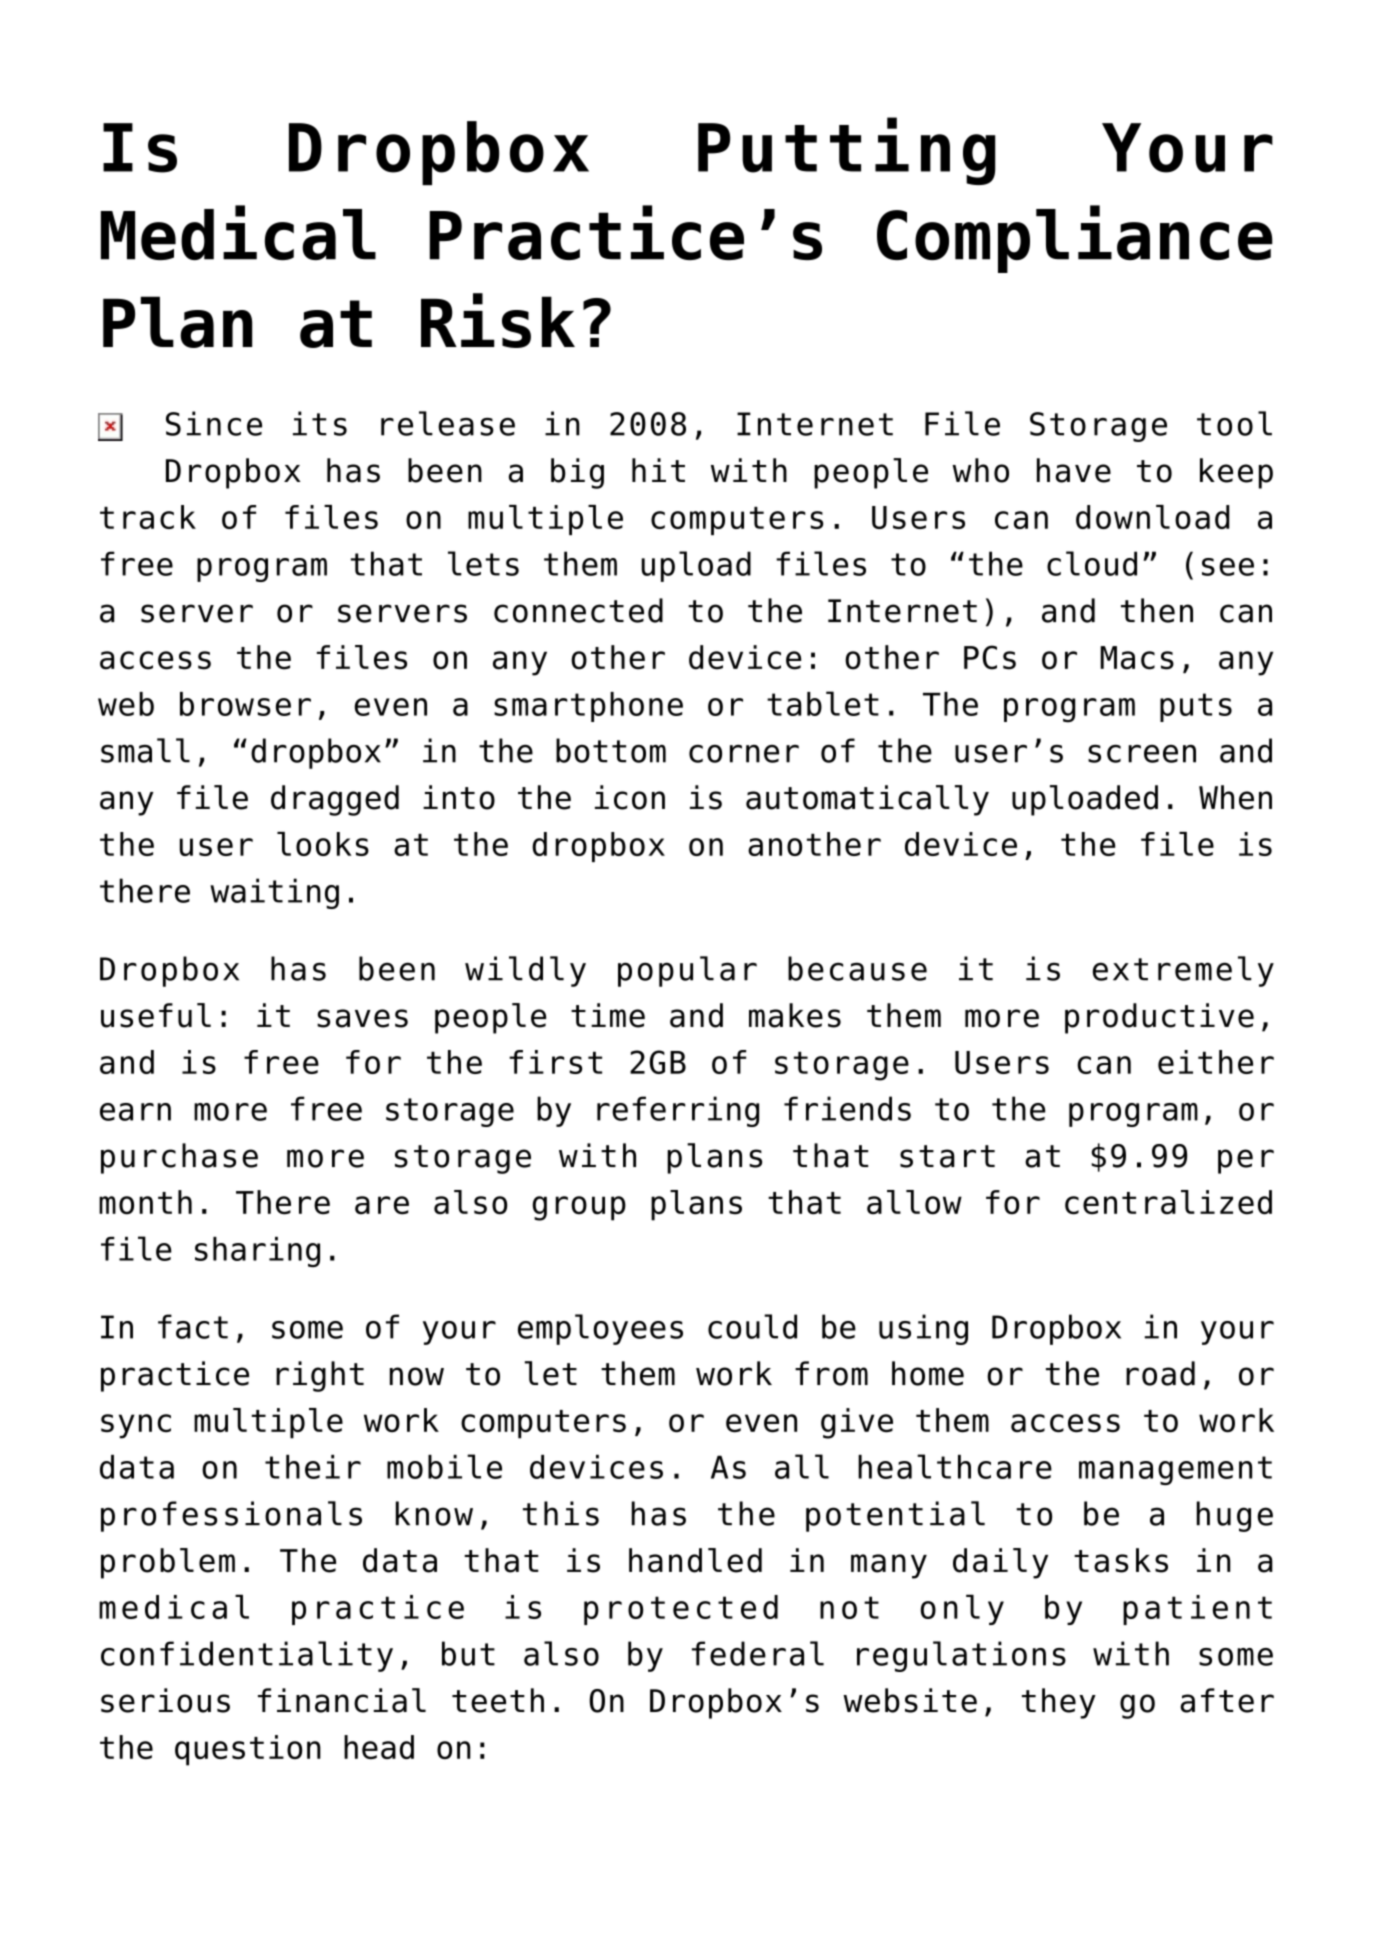 The height and width of the page is (1942, 1373). I want to click on road, so click(1160, 1373).
